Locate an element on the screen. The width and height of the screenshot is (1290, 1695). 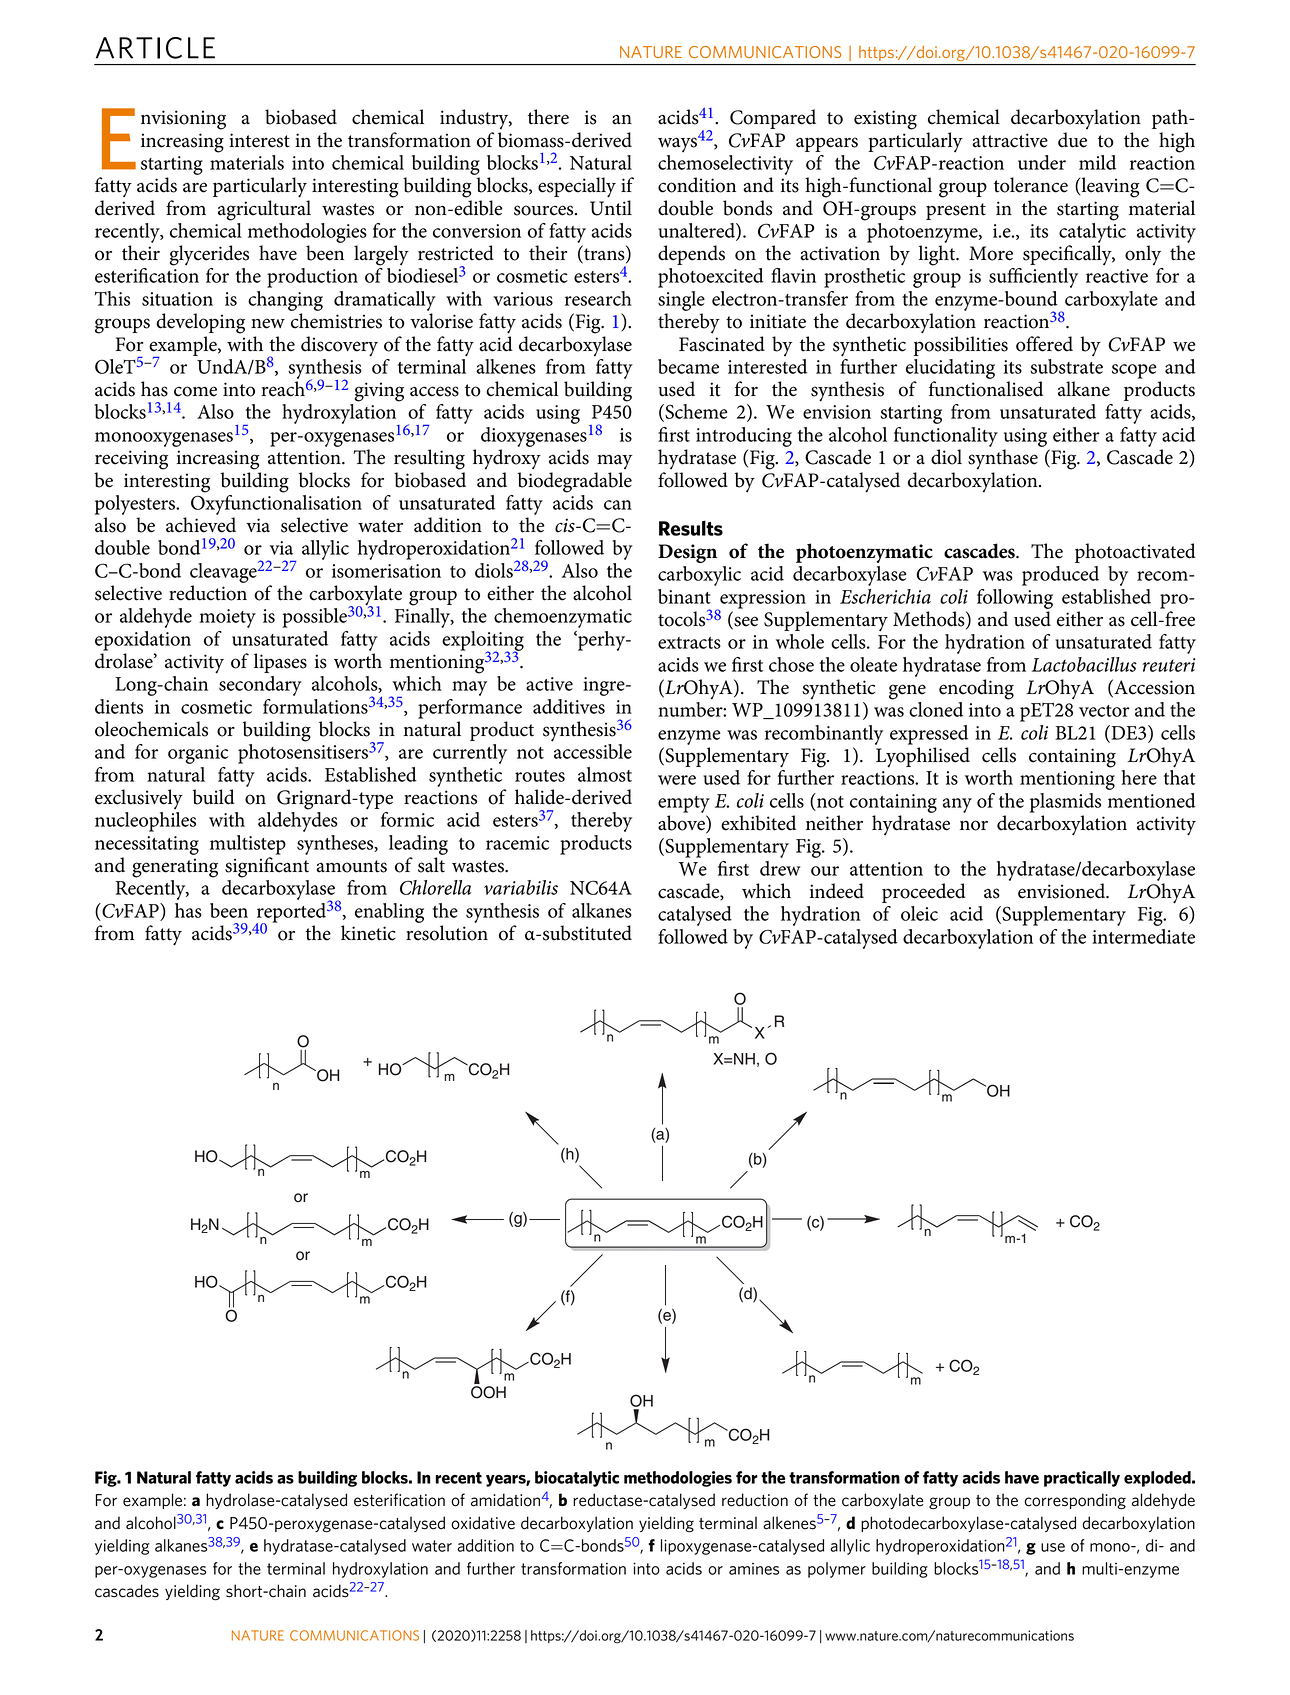
oxidative is located at coordinates (483, 1523).
